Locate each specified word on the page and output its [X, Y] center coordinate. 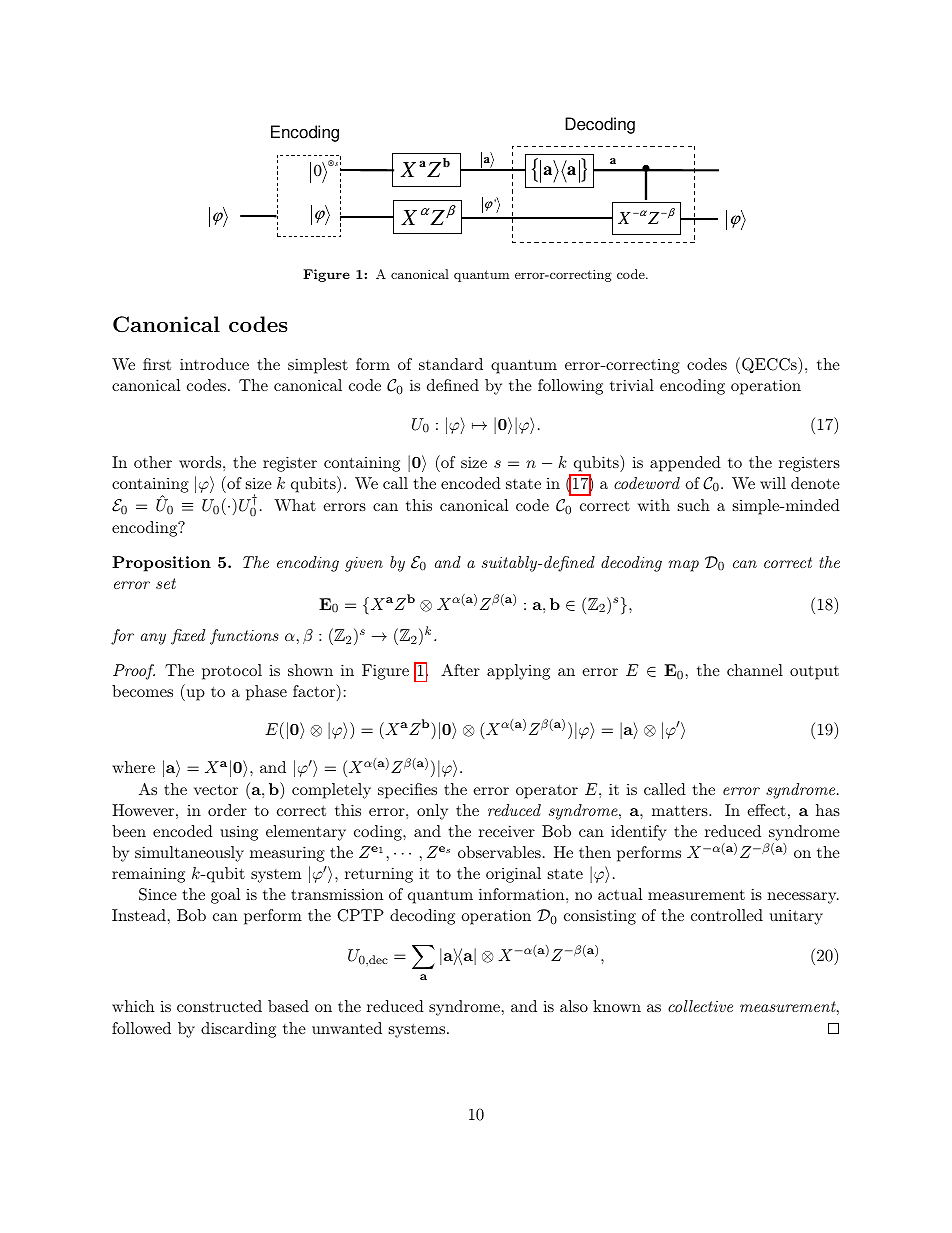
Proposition [161, 564]
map [684, 566]
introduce [214, 364]
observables [499, 852]
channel [755, 670]
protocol [232, 672]
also [574, 1006]
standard [451, 364]
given [364, 564]
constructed [219, 1006]
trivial [632, 385]
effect [766, 810]
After [460, 670]
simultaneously [189, 854]
